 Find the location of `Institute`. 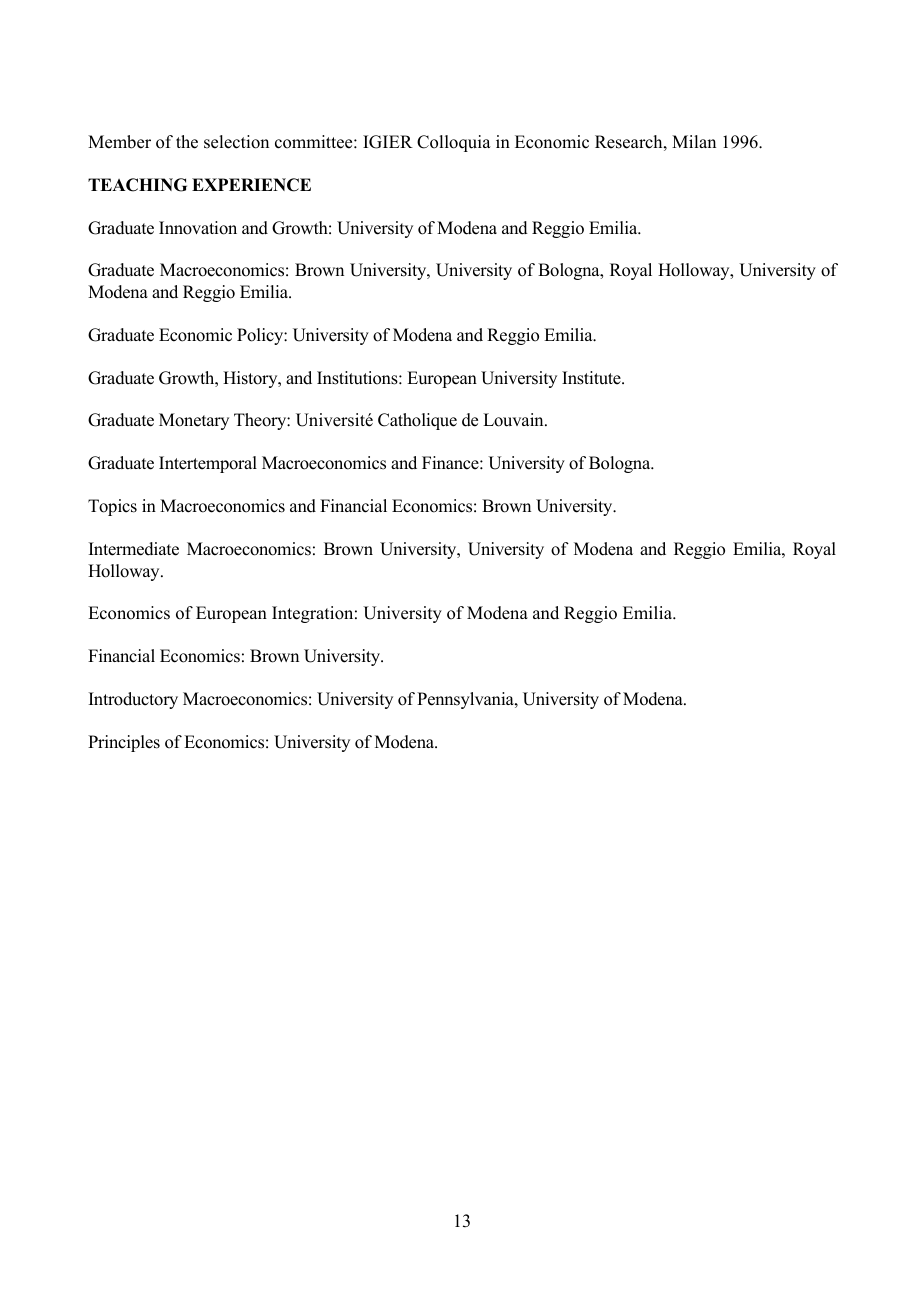

Institute is located at coordinates (592, 378).
